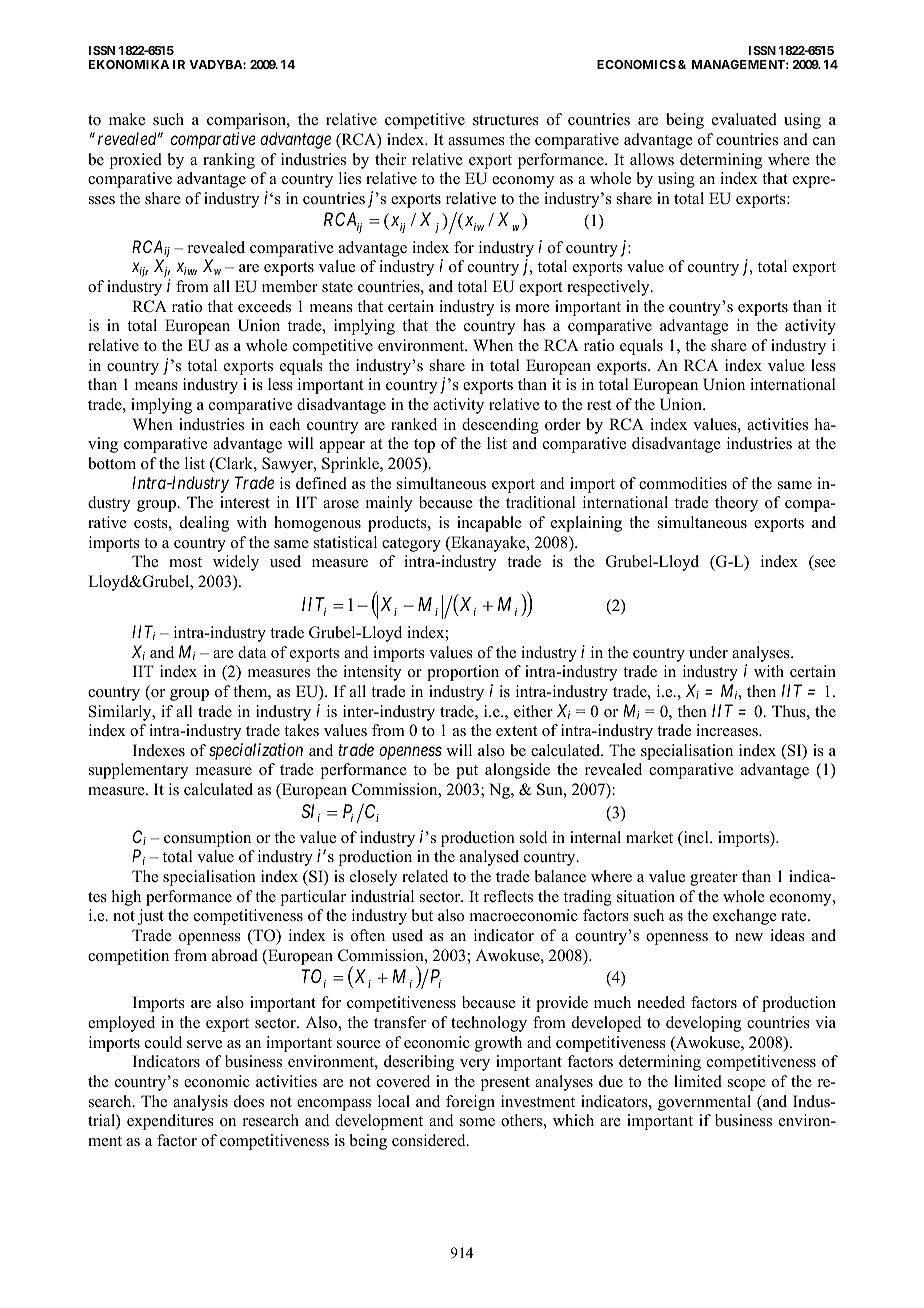 The image size is (924, 1308). What do you see at coordinates (424, 446) in the document?
I see `top` at bounding box center [424, 446].
